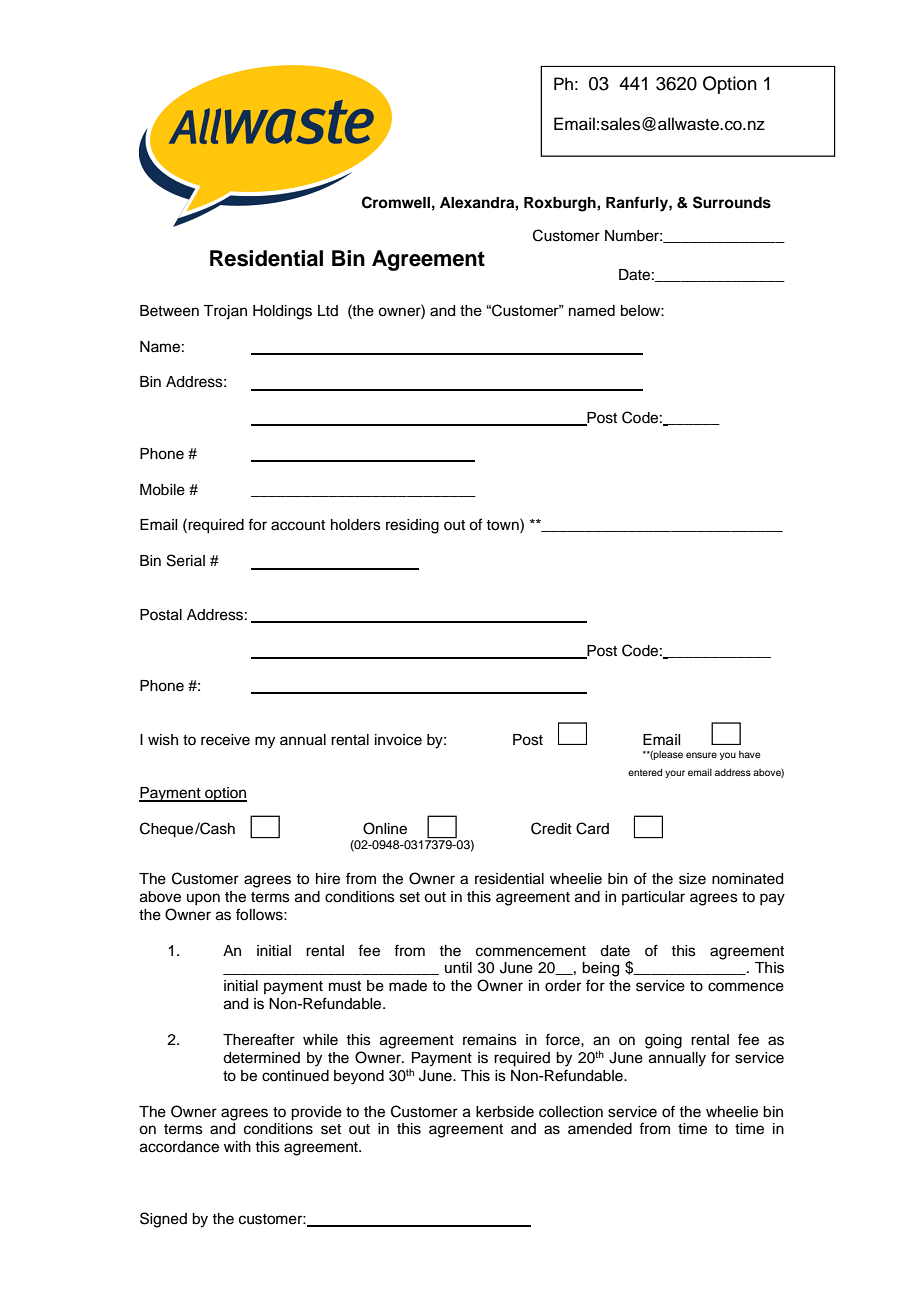 Image resolution: width=924 pixels, height=1308 pixels. I want to click on Surrounds, so click(732, 202).
